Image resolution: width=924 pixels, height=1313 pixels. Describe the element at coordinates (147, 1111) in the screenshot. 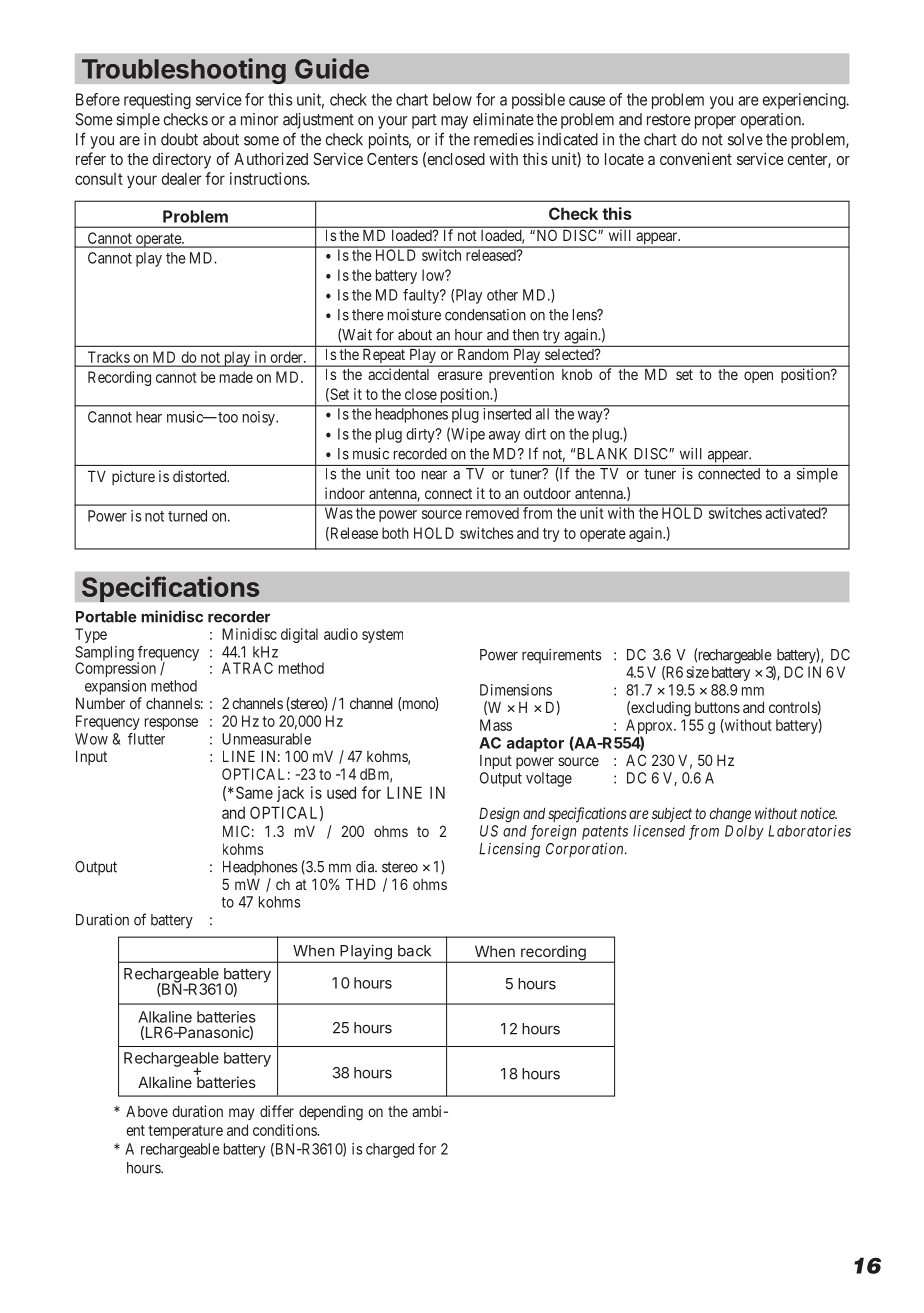

I see `Above` at that location.
